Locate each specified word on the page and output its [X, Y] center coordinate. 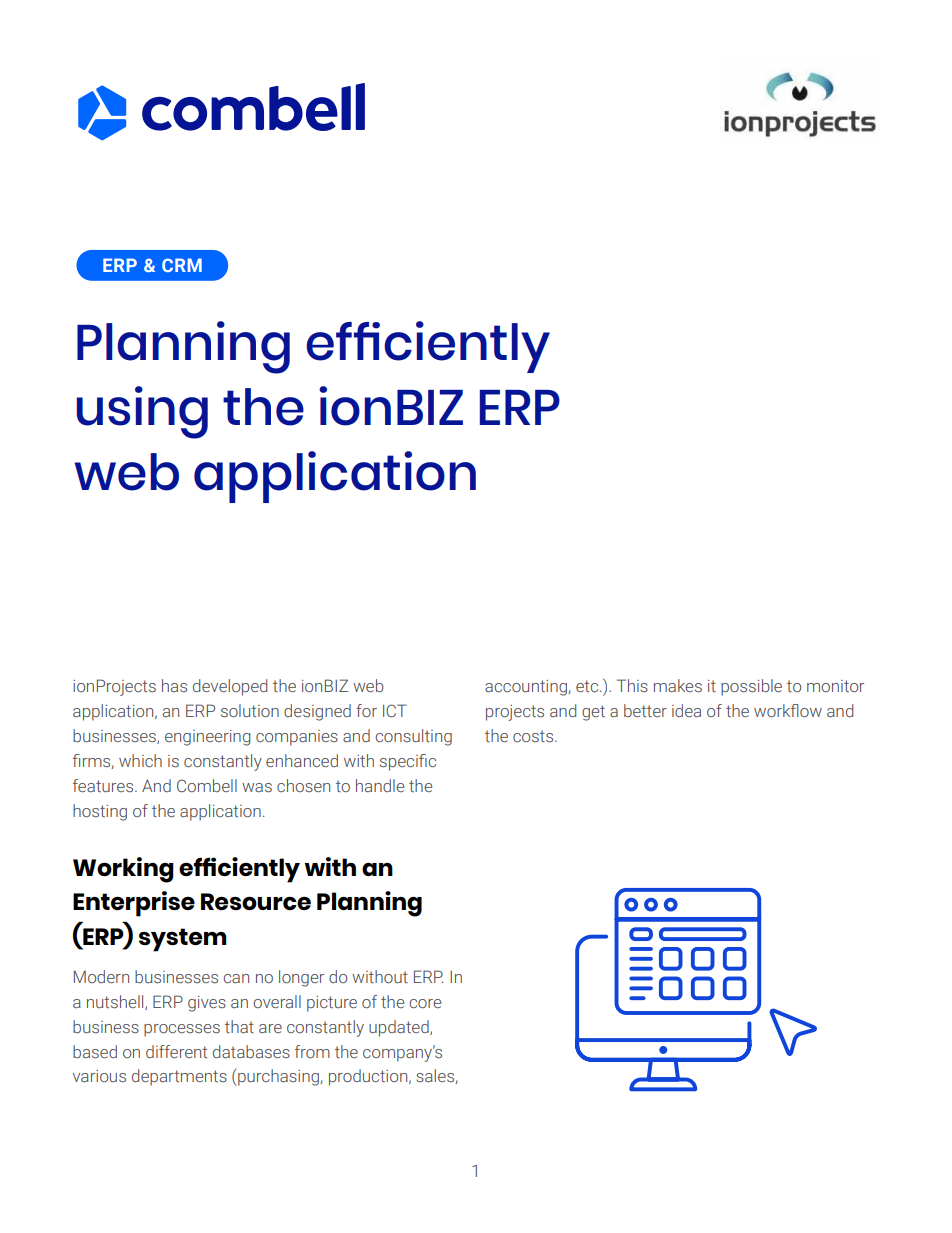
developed [230, 687]
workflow [788, 710]
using [142, 412]
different [176, 1051]
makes [678, 686]
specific [408, 762]
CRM [182, 265]
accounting [527, 688]
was [257, 788]
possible [751, 687]
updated [400, 1028]
